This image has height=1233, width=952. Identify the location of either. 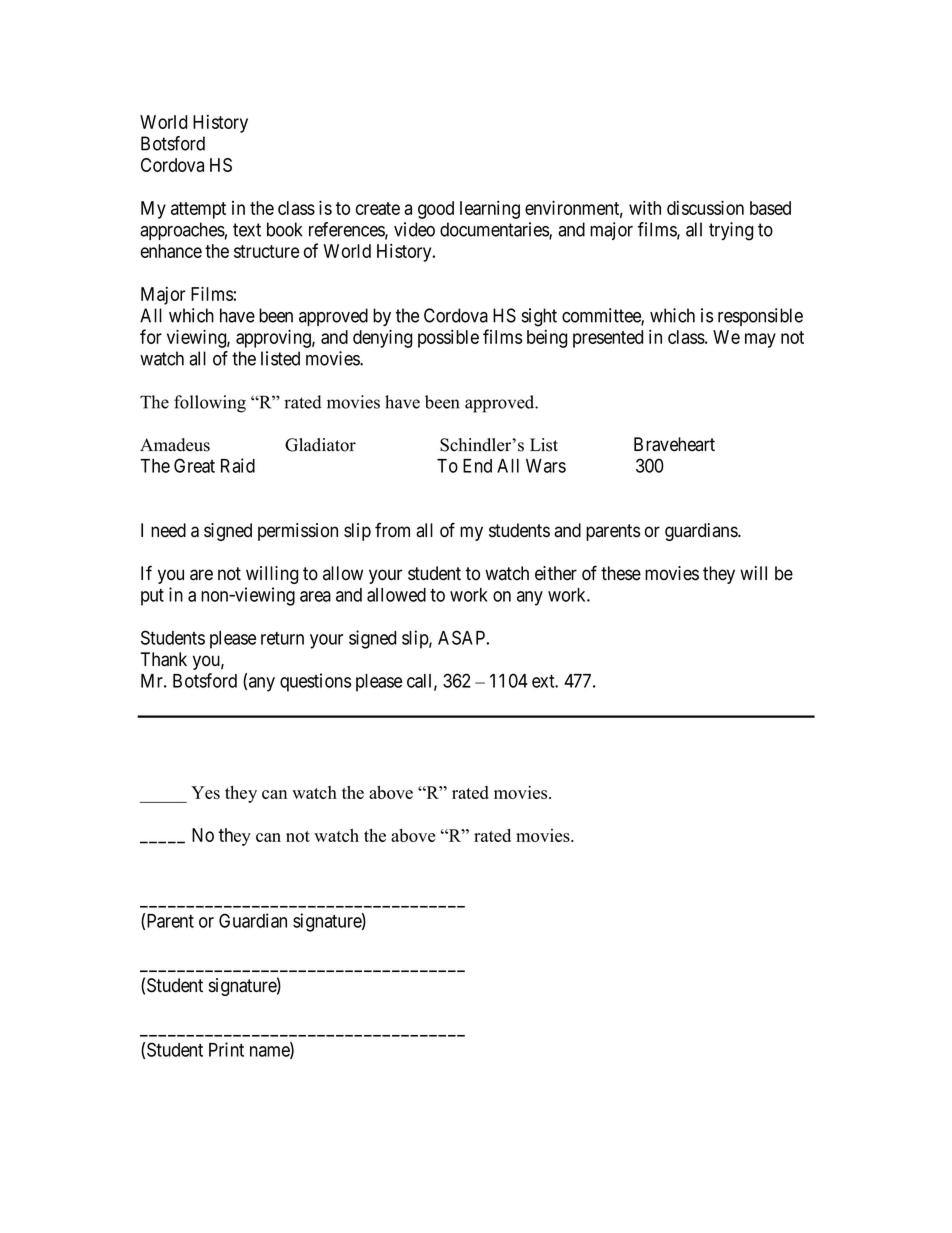
(556, 573).
